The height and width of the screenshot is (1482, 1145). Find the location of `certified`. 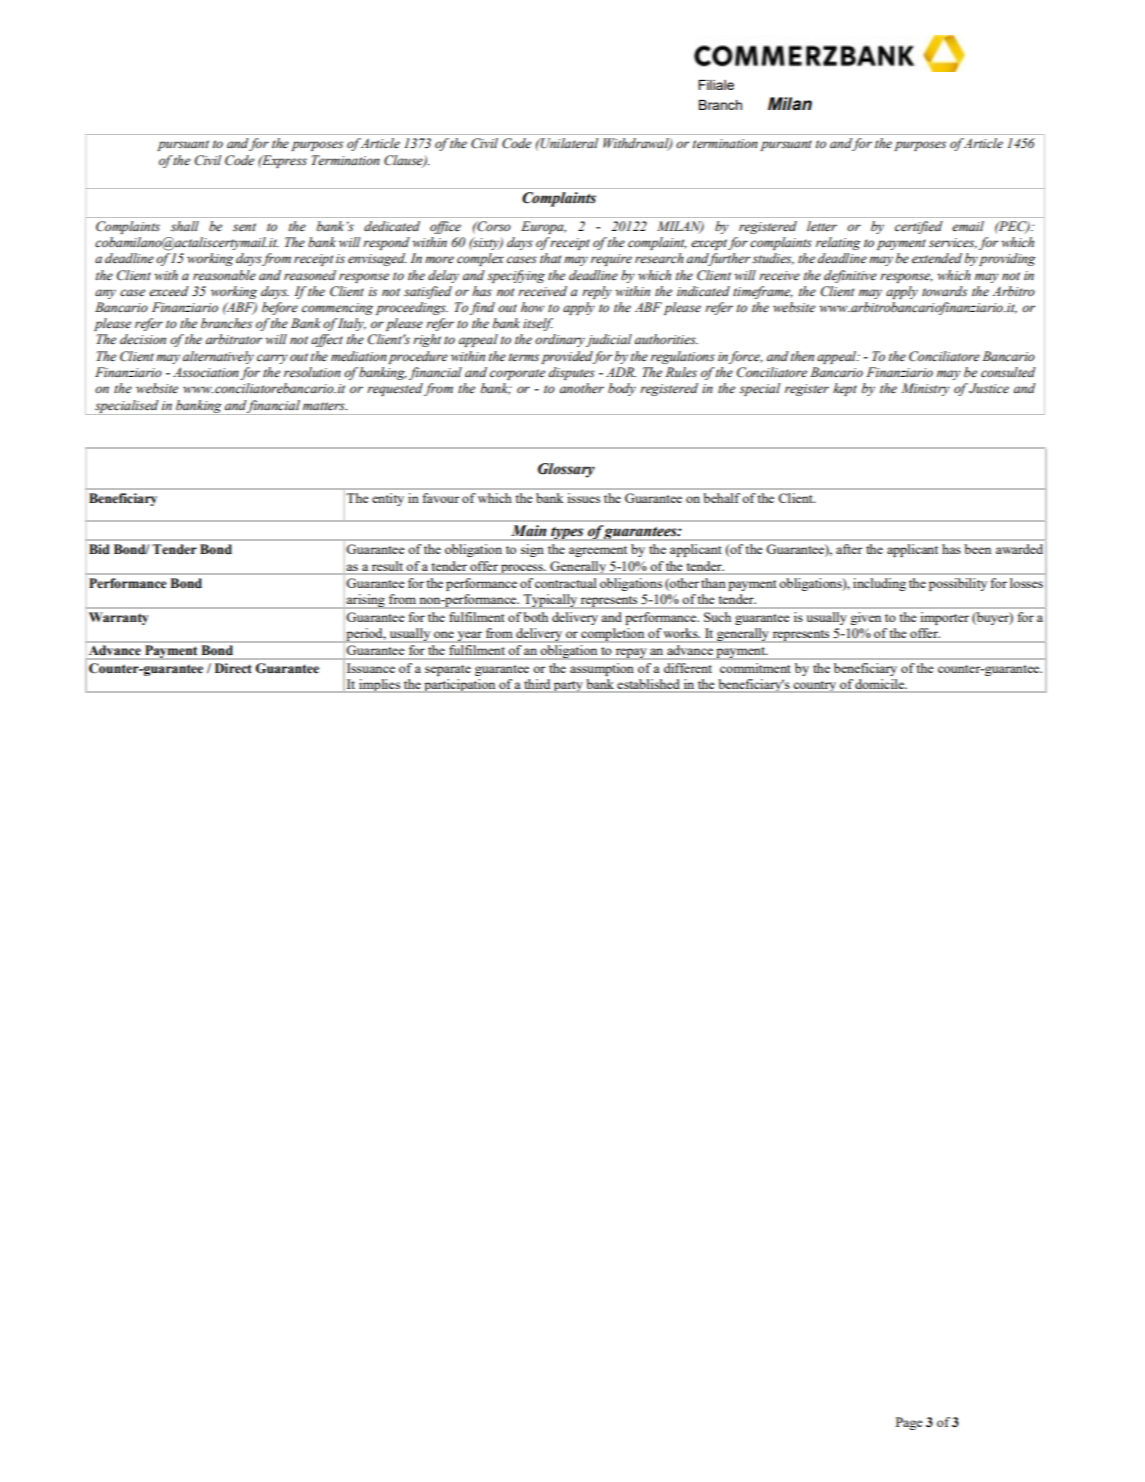

certified is located at coordinates (919, 227).
